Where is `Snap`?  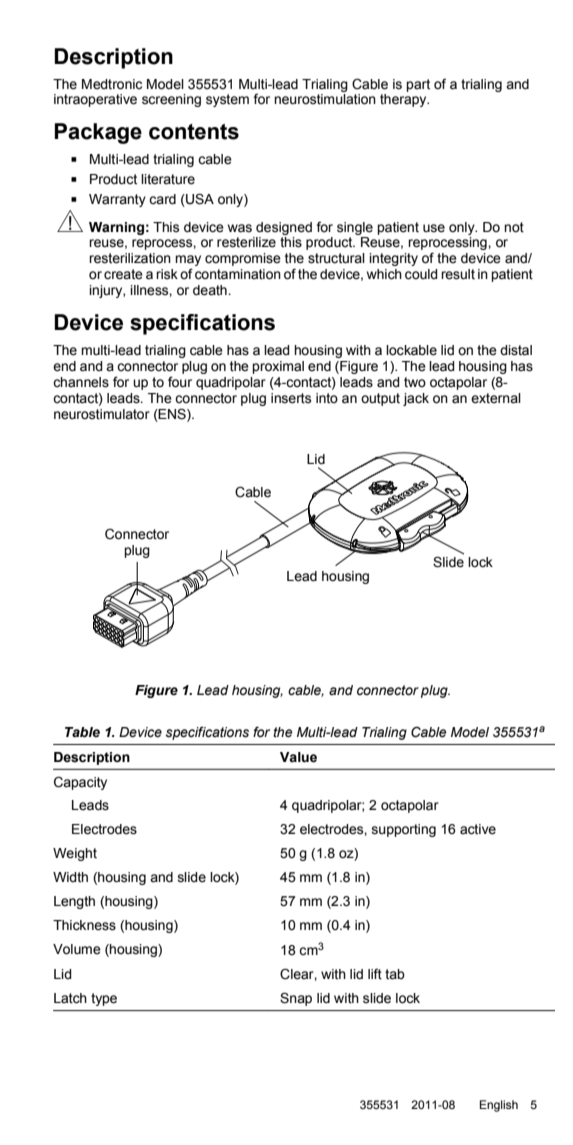
Snap is located at coordinates (296, 999).
